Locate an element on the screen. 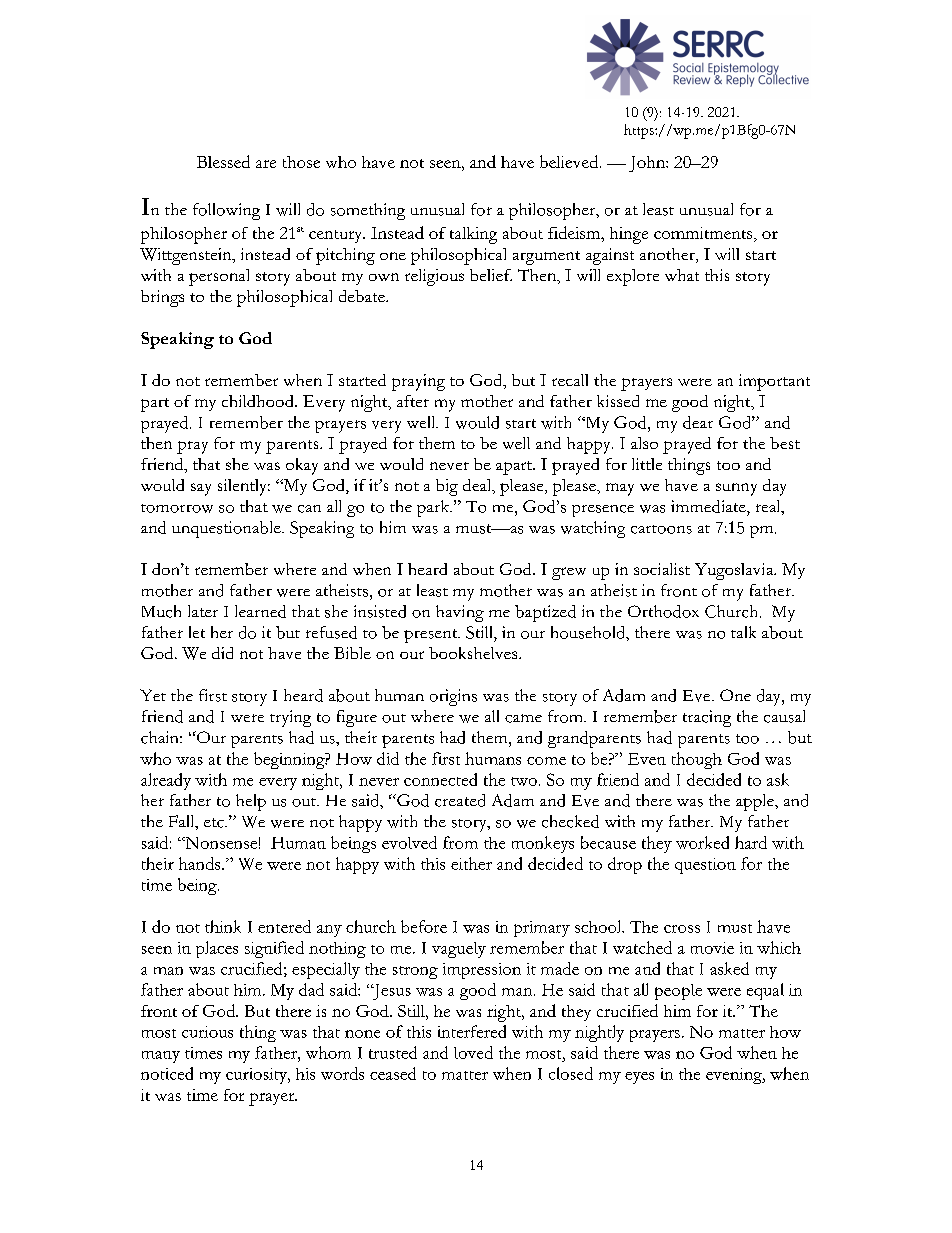 The width and height of the screenshot is (952, 1233). sunny is located at coordinates (736, 489).
